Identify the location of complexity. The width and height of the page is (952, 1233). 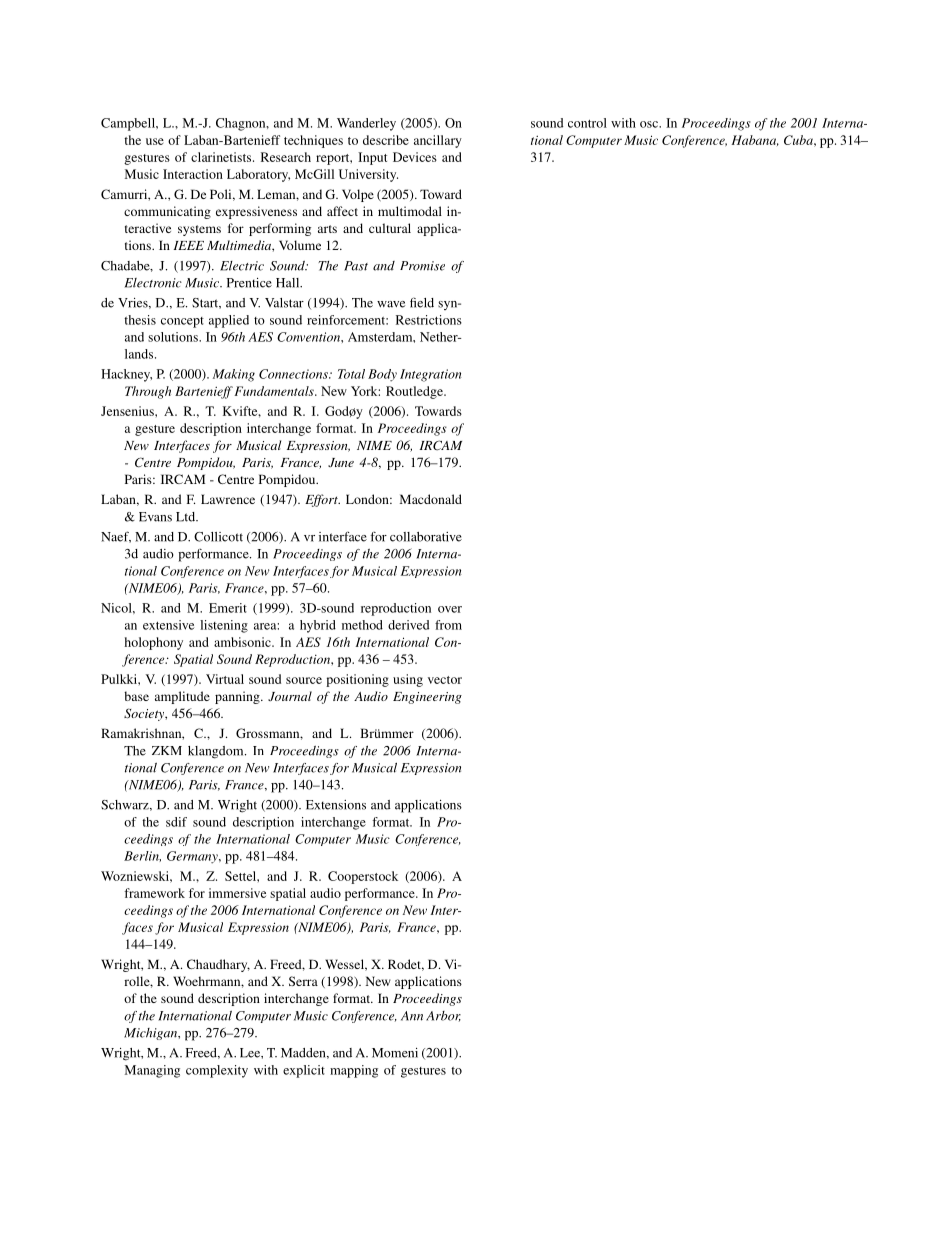
(217, 1071).
